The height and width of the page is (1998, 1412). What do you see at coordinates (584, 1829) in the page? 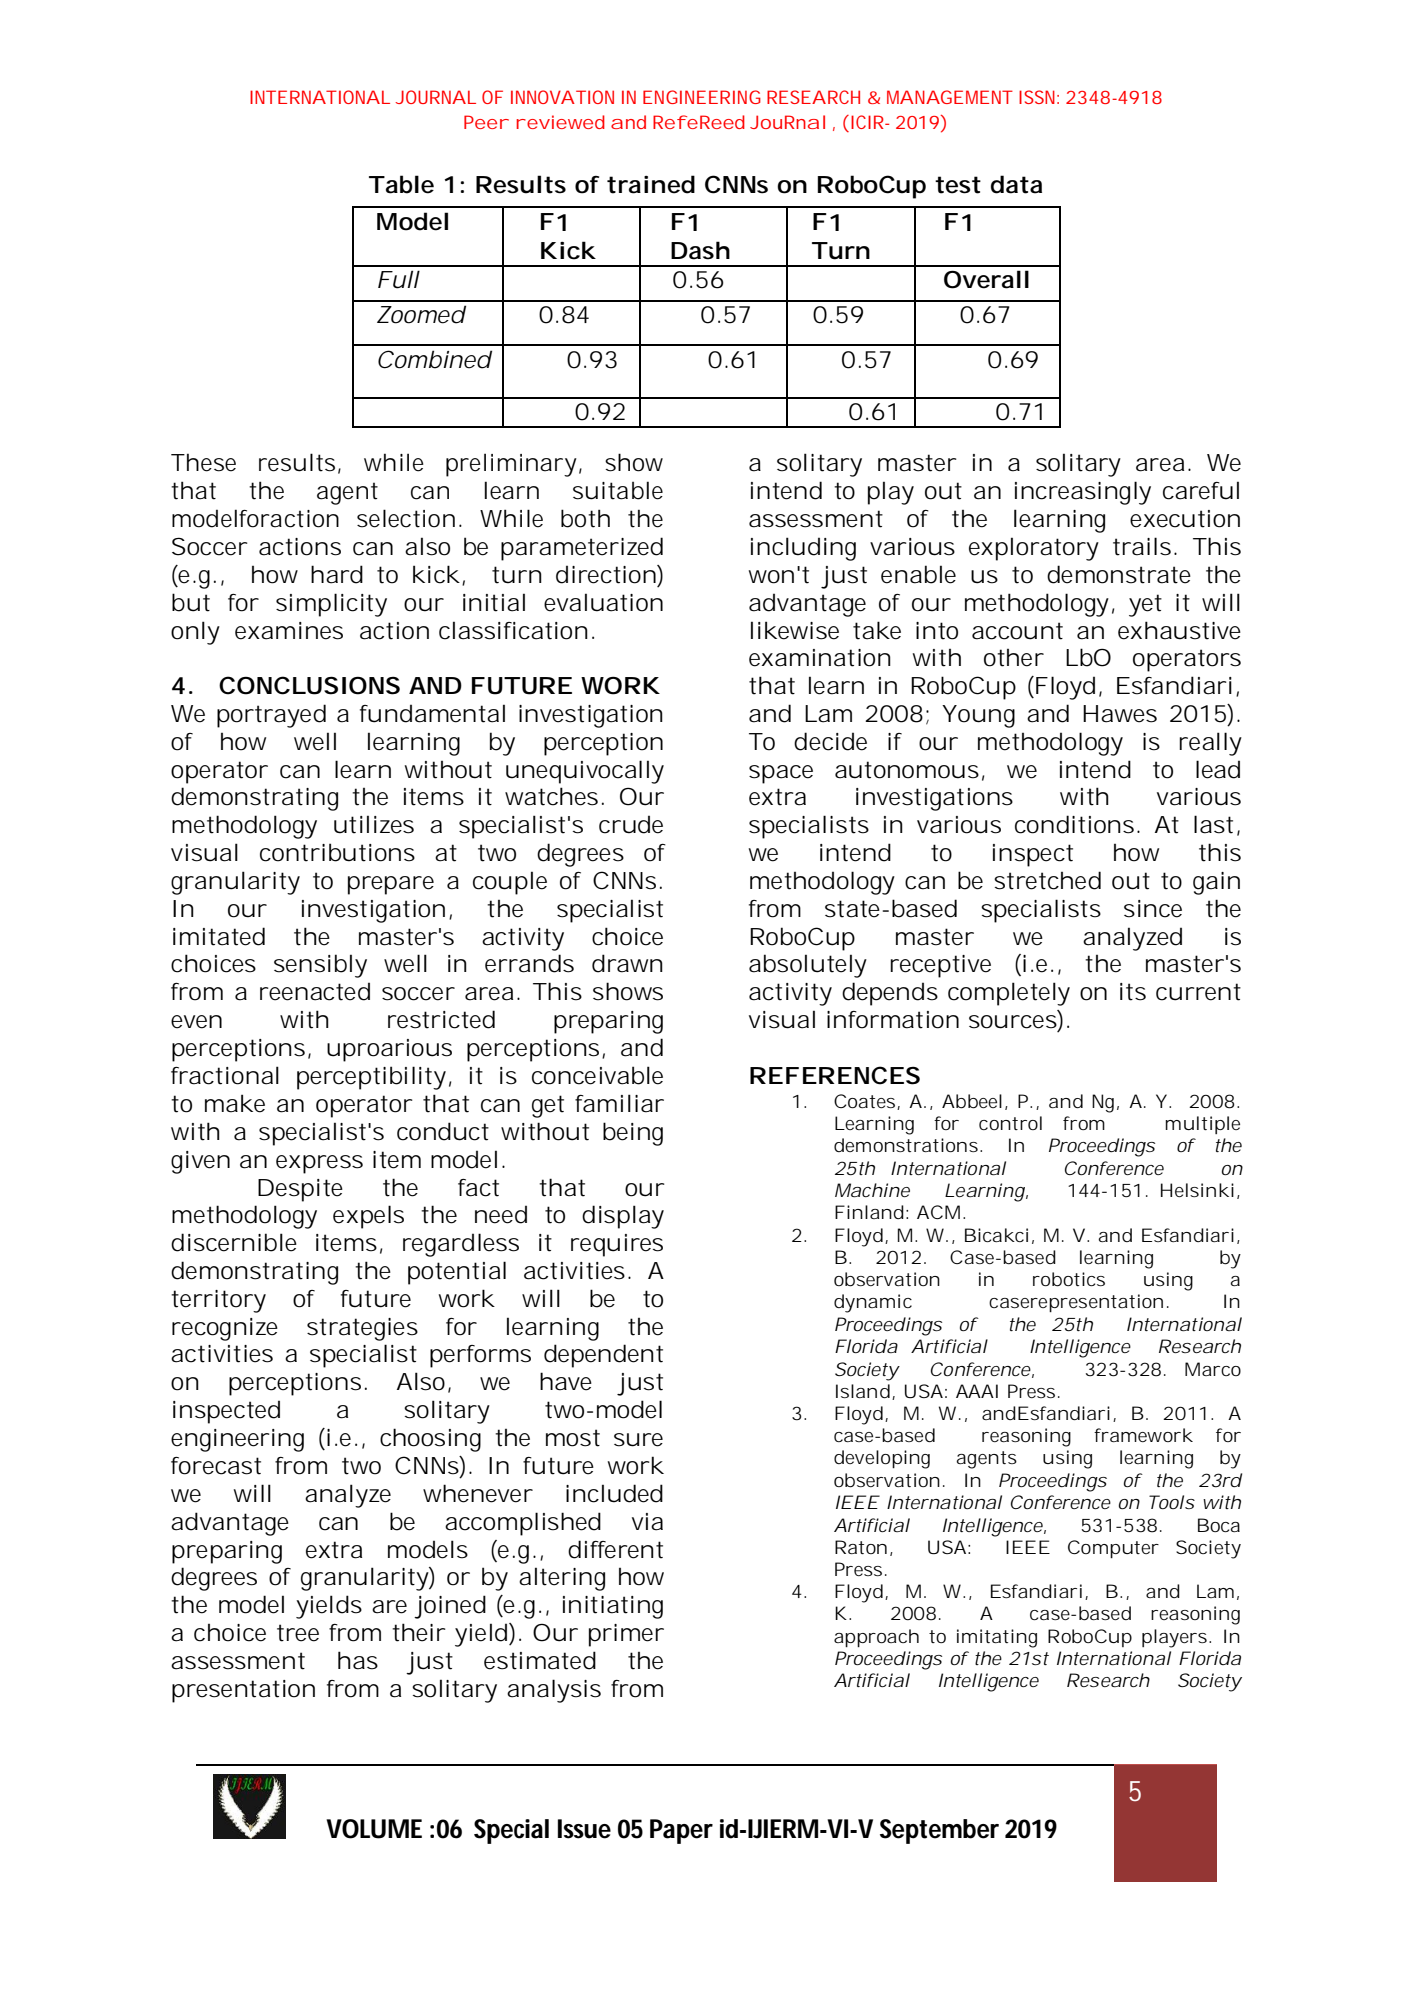
I see `Issue` at bounding box center [584, 1829].
